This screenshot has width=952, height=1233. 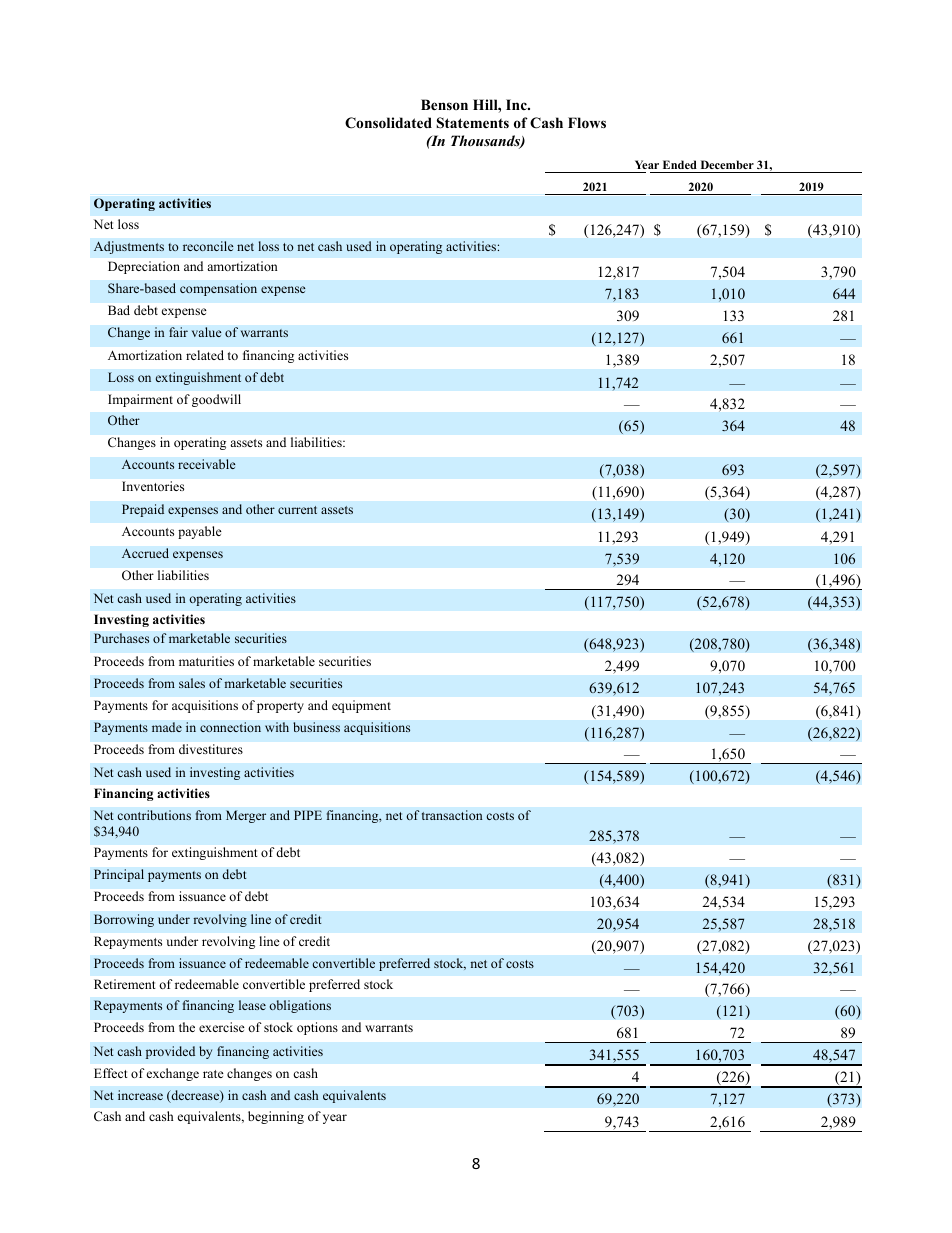 I want to click on obligations, so click(x=300, y=1006).
